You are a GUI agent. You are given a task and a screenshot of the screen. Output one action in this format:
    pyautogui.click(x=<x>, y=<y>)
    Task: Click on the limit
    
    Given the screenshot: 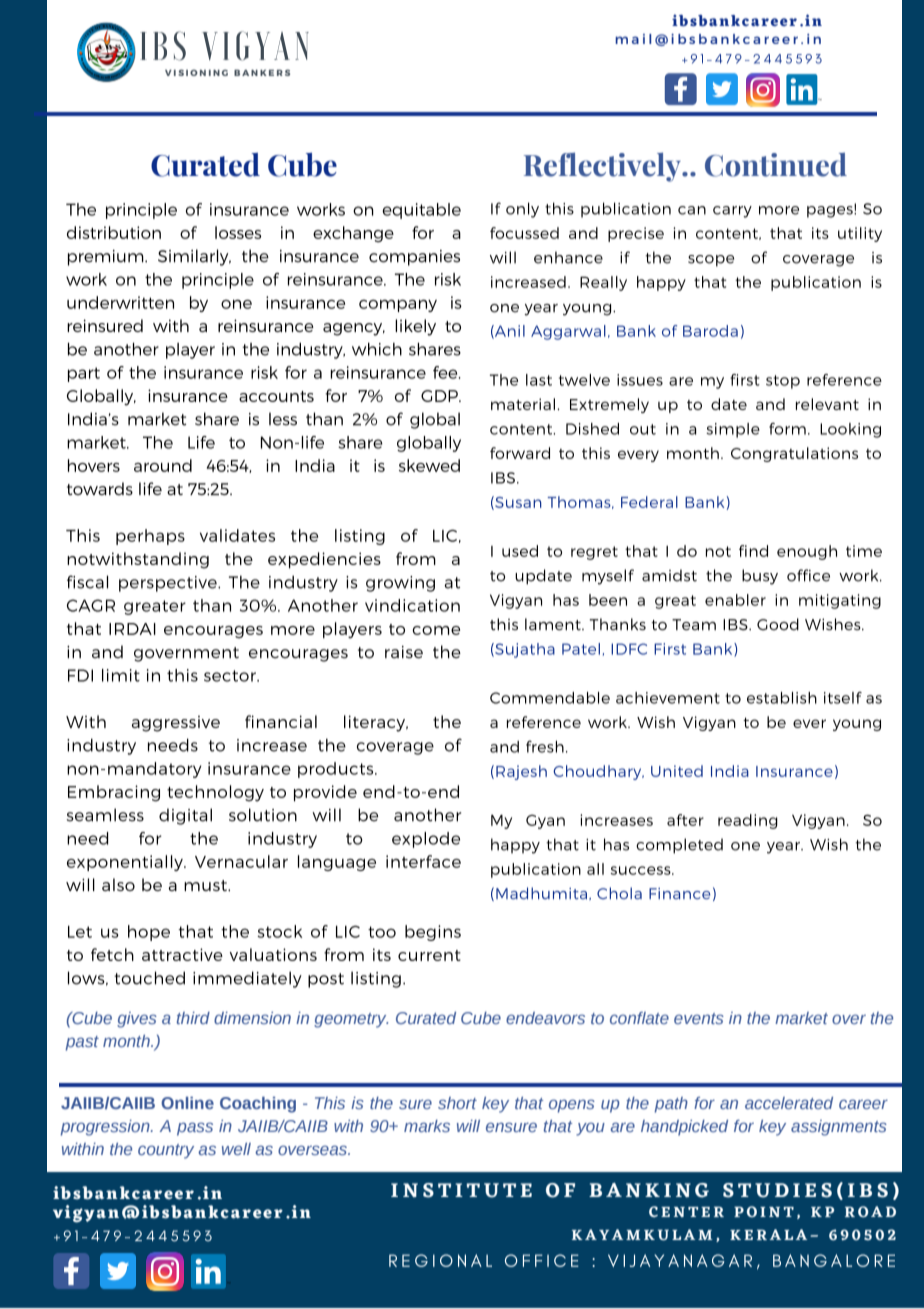 What is the action you would take?
    pyautogui.click(x=121, y=675)
